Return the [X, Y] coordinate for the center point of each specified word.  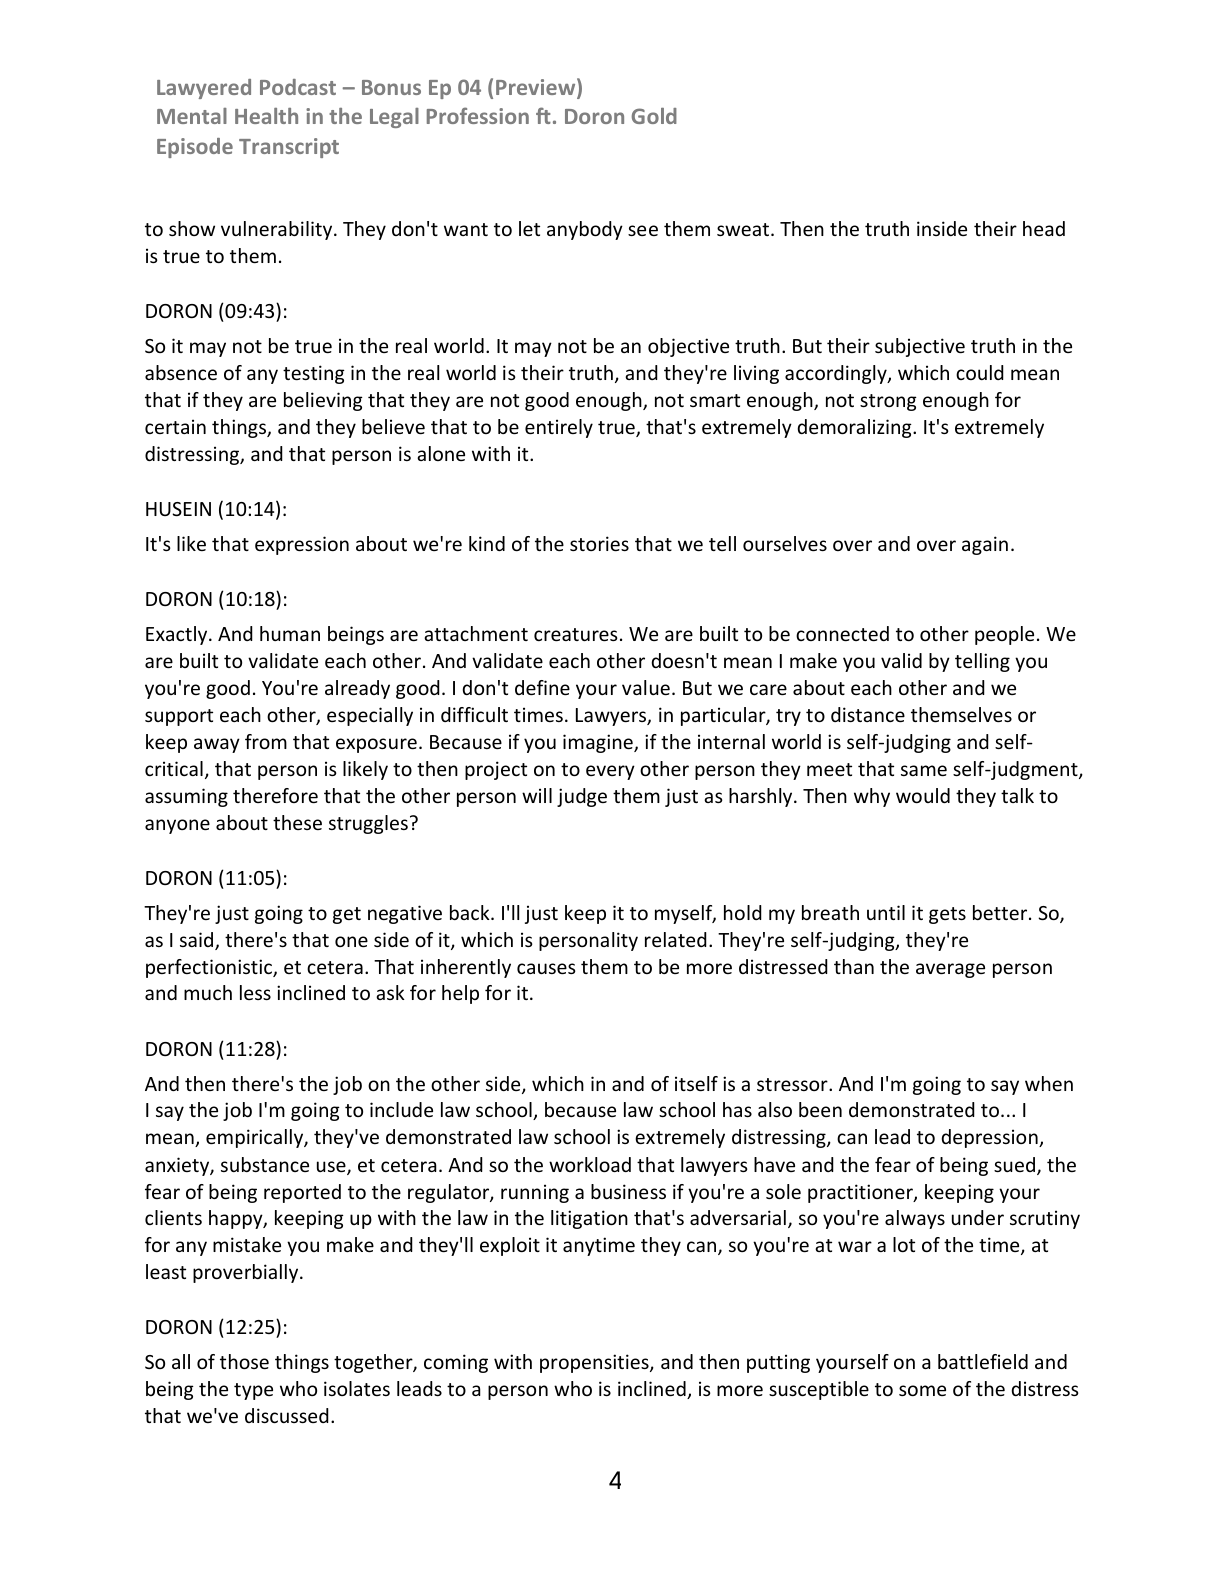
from [266, 741]
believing [323, 401]
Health [266, 116]
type [253, 1391]
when [1049, 1083]
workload [590, 1164]
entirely [559, 428]
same [924, 770]
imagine [599, 743]
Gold [654, 116]
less [255, 992]
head [1044, 228]
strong [888, 402]
